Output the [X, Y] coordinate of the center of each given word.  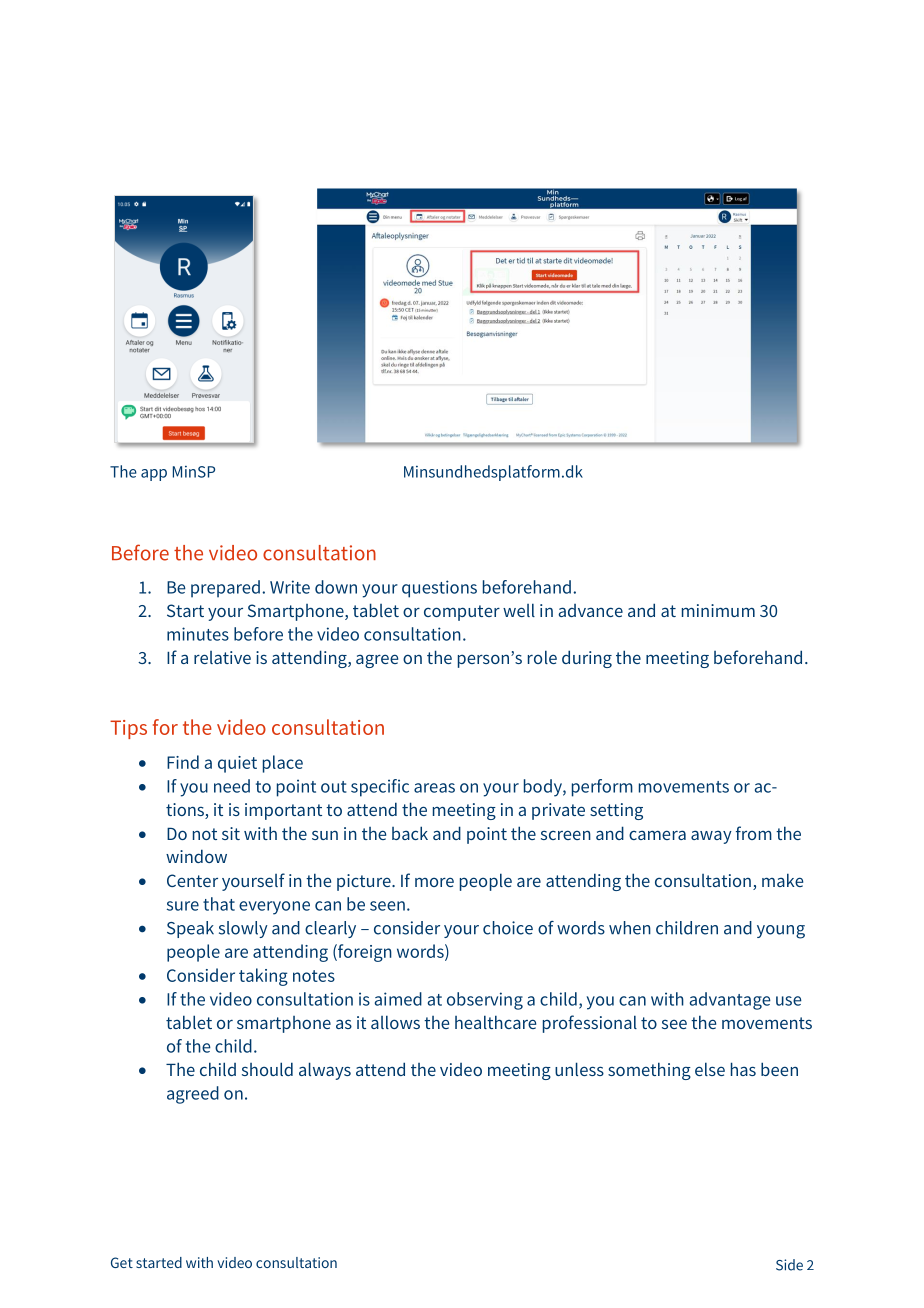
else [710, 1069]
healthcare [495, 1022]
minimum [718, 610]
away [711, 837]
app [154, 475]
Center [192, 880]
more [434, 882]
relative [222, 657]
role [542, 657]
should [267, 1069]
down [336, 587]
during [587, 659]
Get [122, 1262]
